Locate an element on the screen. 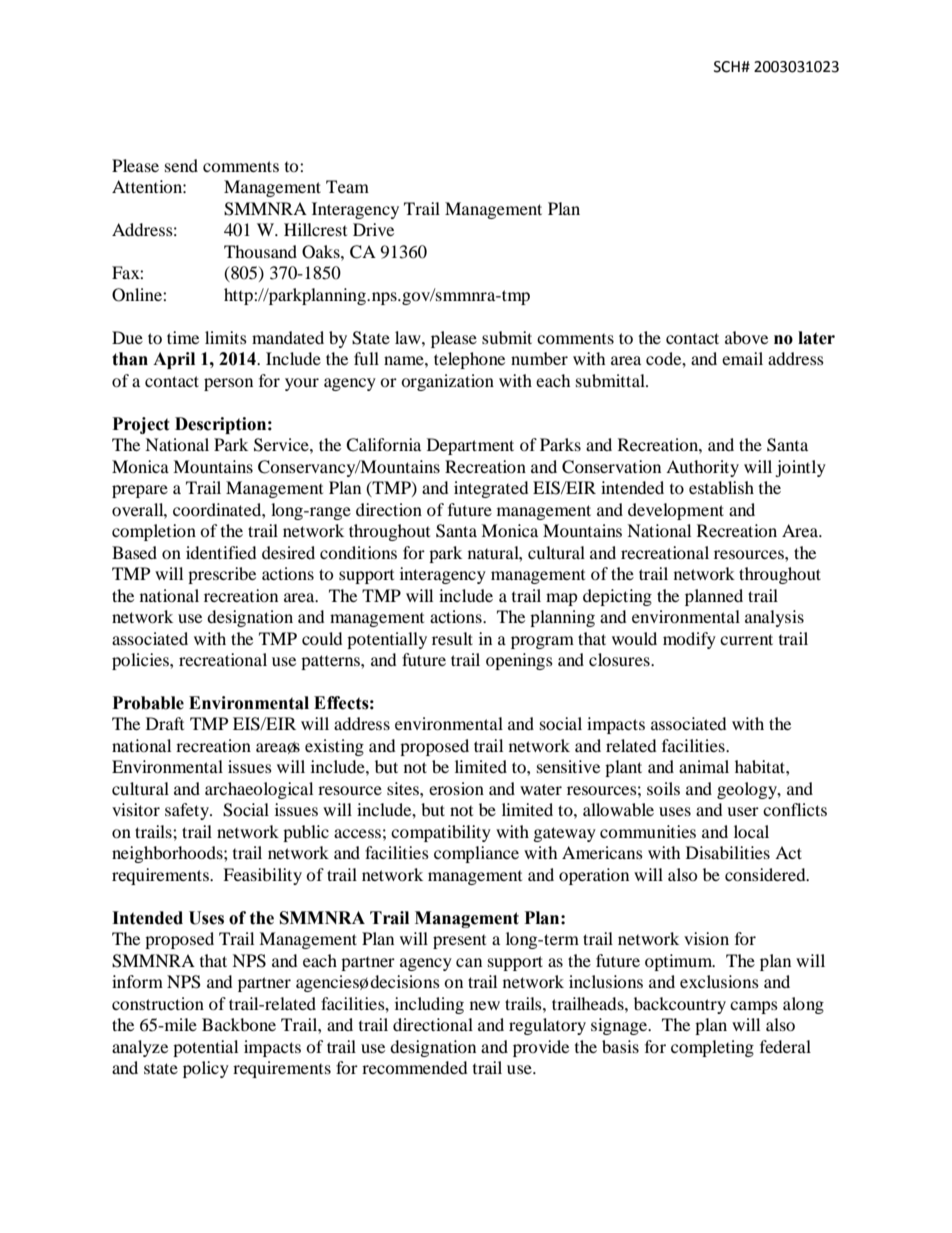 The height and width of the screenshot is (1233, 952). new is located at coordinates (485, 1005).
